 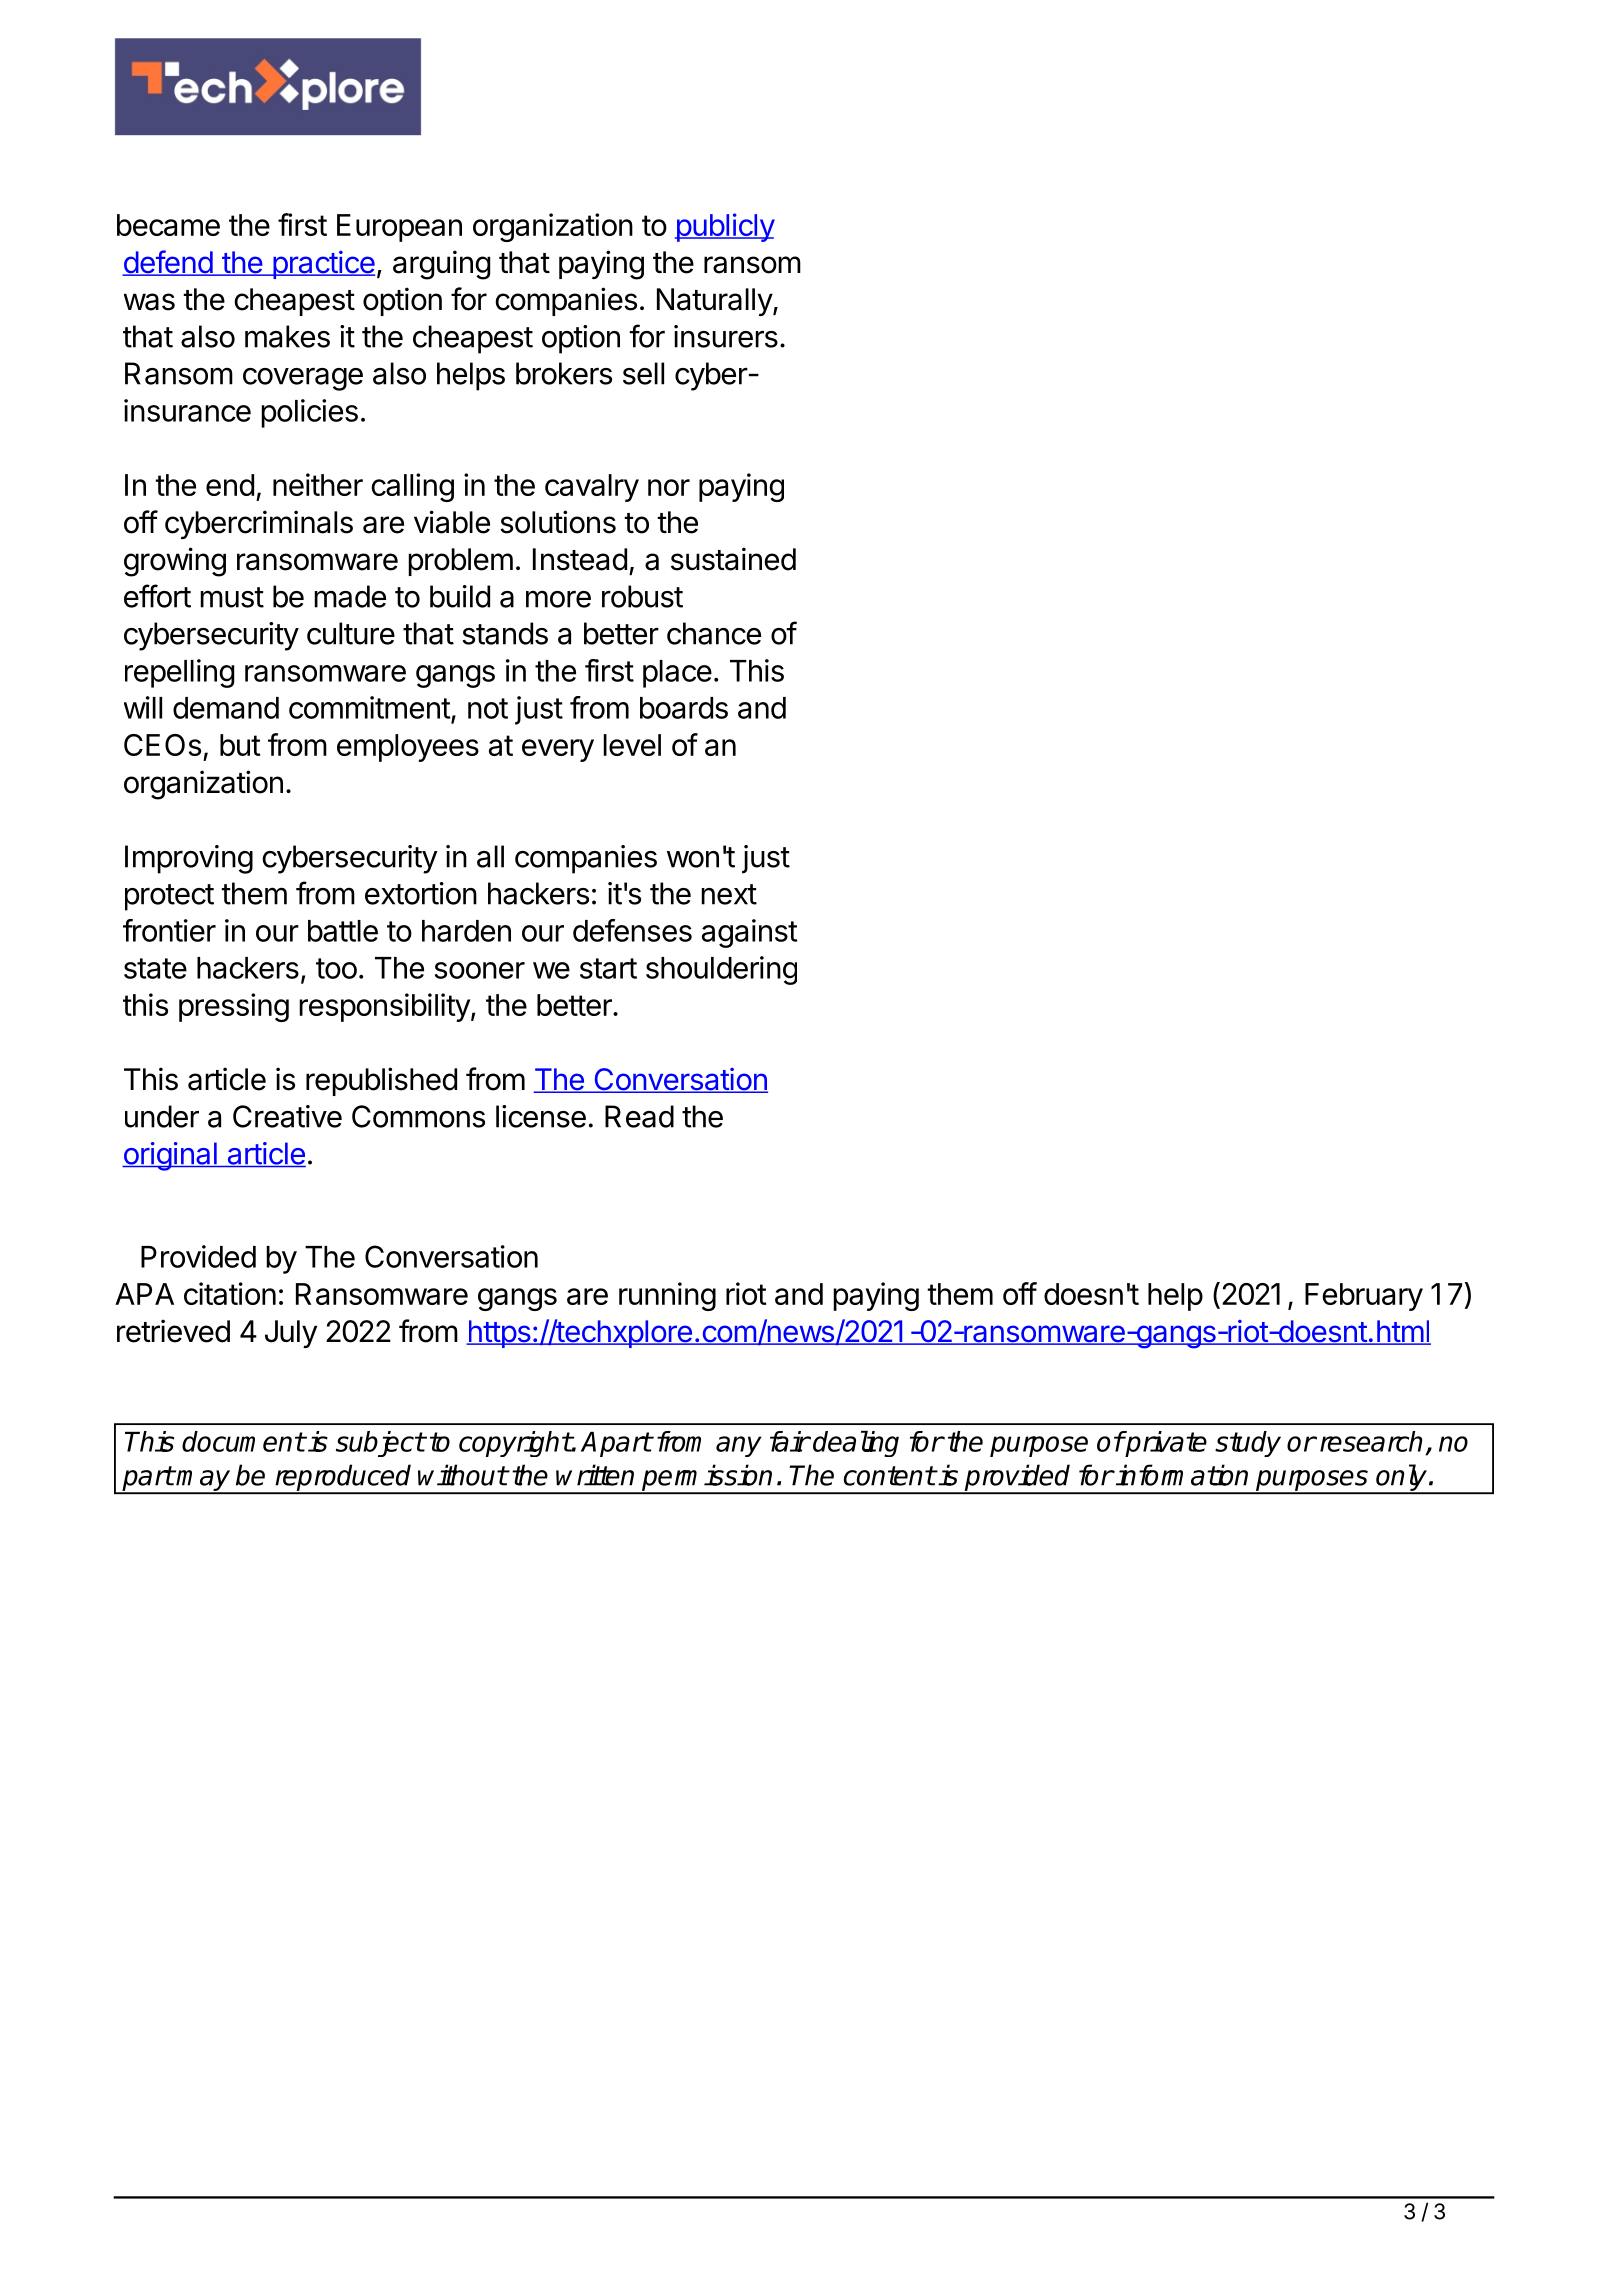 I want to click on practice, so click(x=322, y=265).
